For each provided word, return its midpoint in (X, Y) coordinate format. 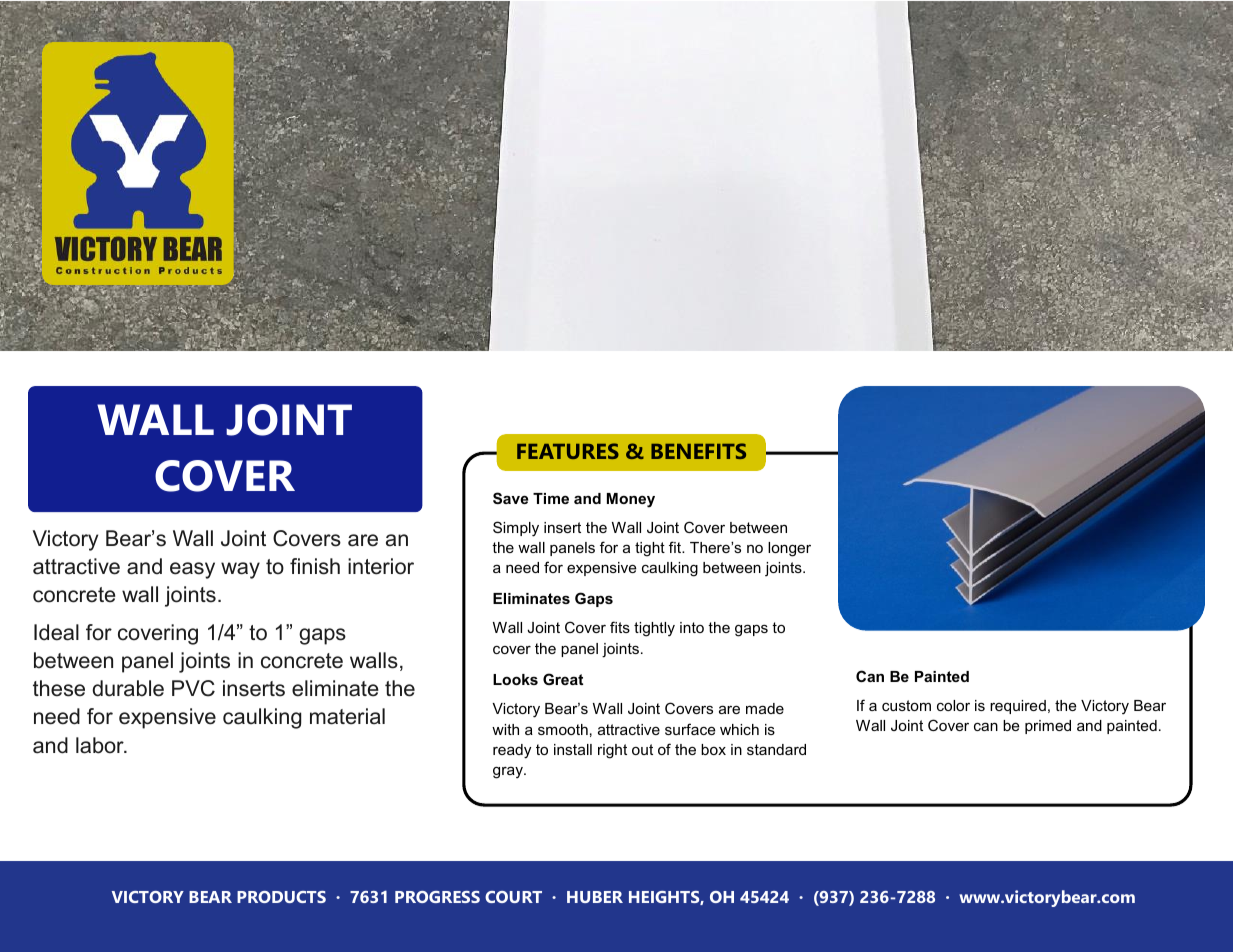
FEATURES (568, 451)
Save (510, 498)
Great (563, 679)
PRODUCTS (281, 897)
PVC (193, 688)
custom (906, 705)
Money (631, 500)
